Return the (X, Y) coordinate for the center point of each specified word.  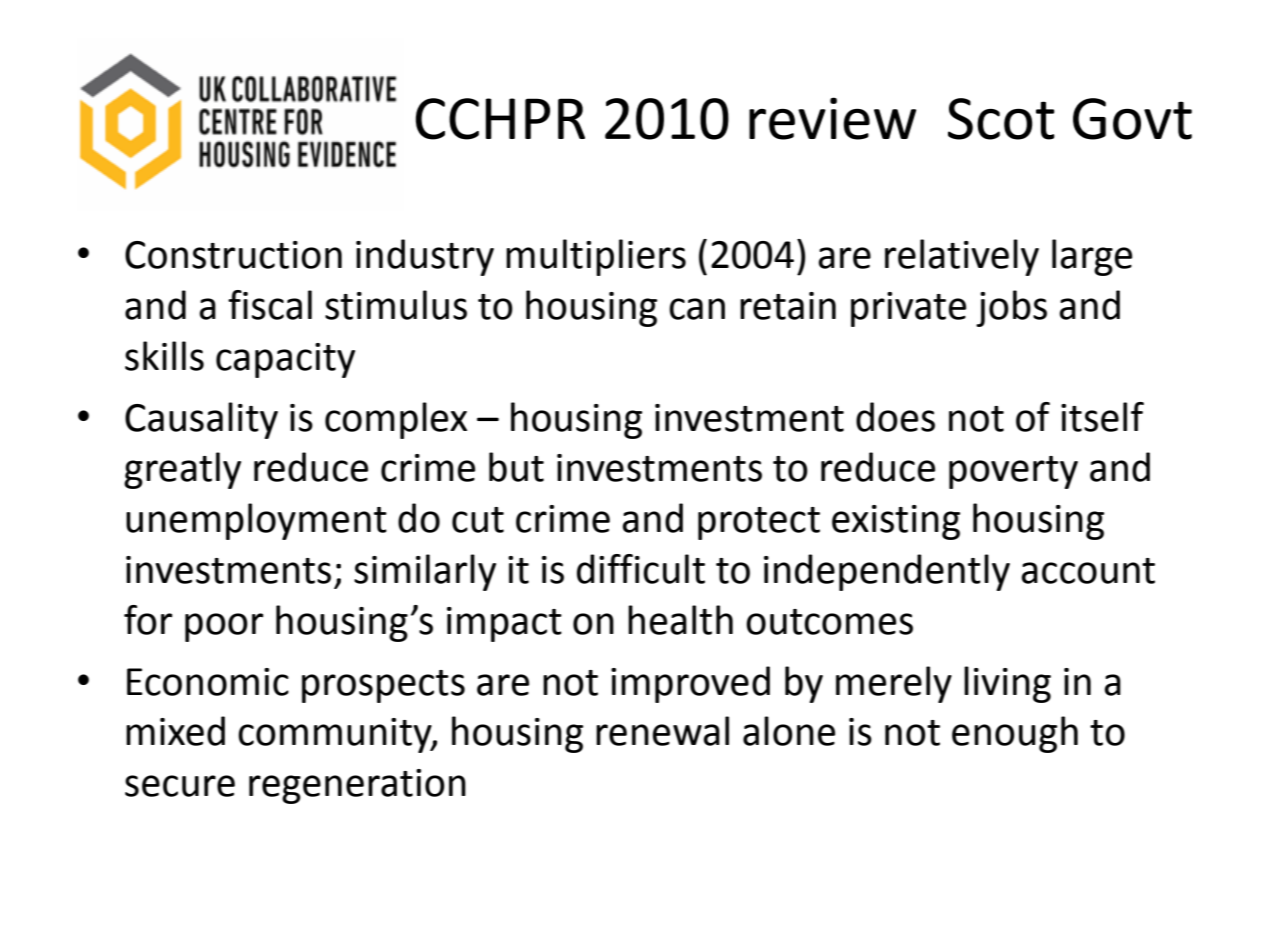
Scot (1001, 119)
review (832, 118)
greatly (182, 470)
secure (180, 786)
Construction (233, 255)
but (516, 467)
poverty (1013, 472)
